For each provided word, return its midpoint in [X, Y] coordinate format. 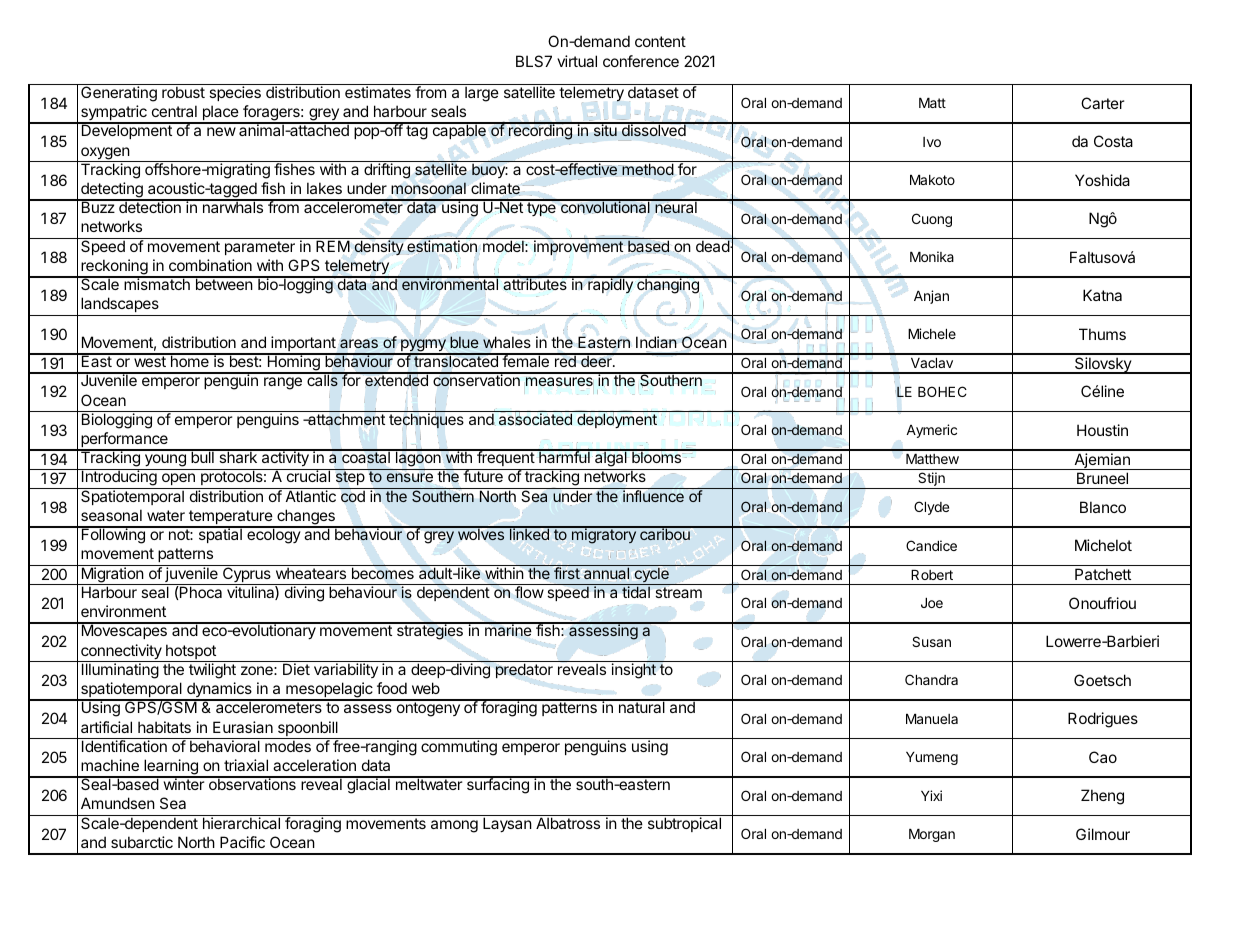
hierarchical [241, 823]
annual [606, 573]
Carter [1102, 103]
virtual [577, 61]
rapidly [610, 285]
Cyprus [247, 575]
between [224, 283]
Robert [932, 575]
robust [183, 92]
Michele [932, 333]
